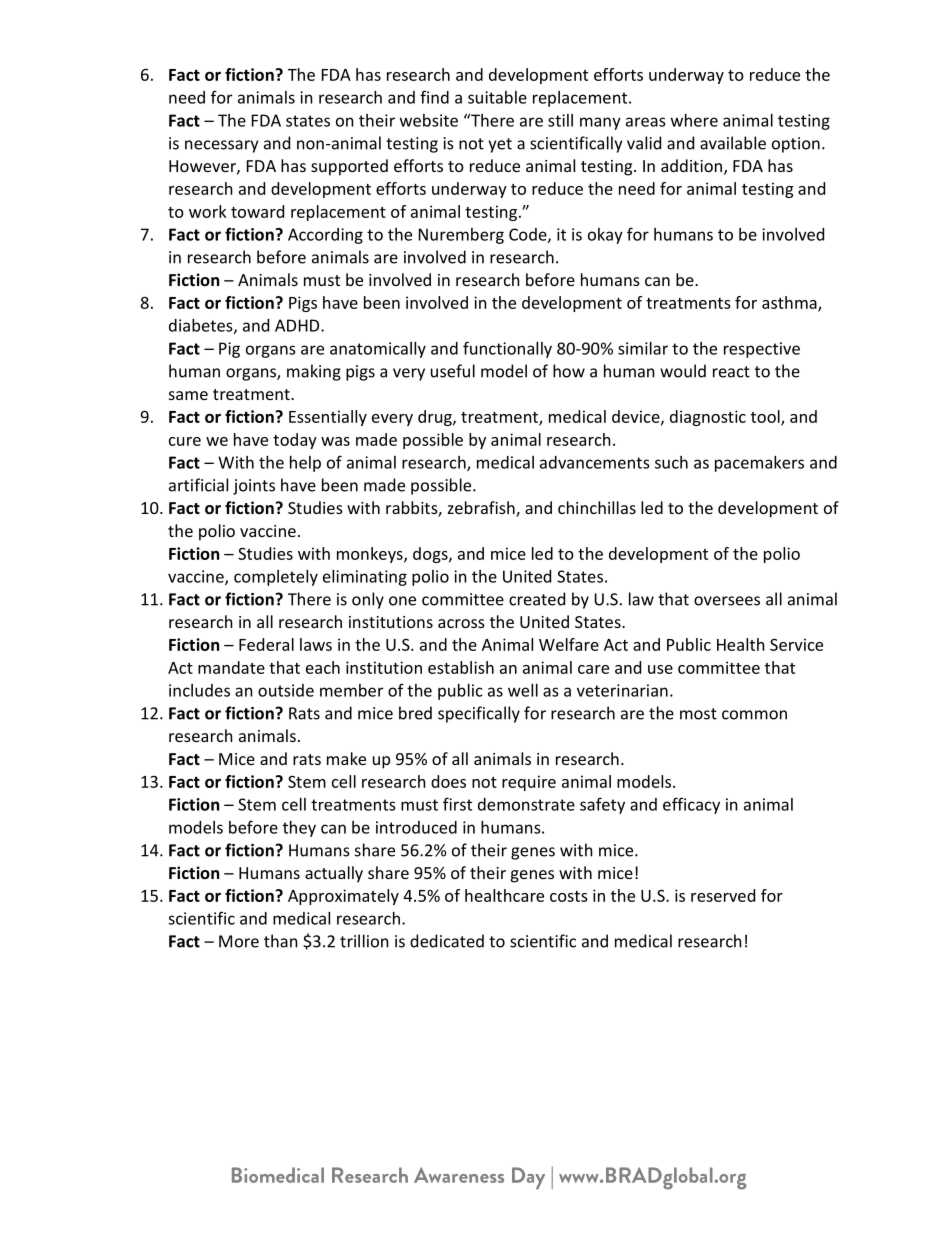  Describe the element at coordinates (500, 145) in the screenshot. I see `yet` at that location.
